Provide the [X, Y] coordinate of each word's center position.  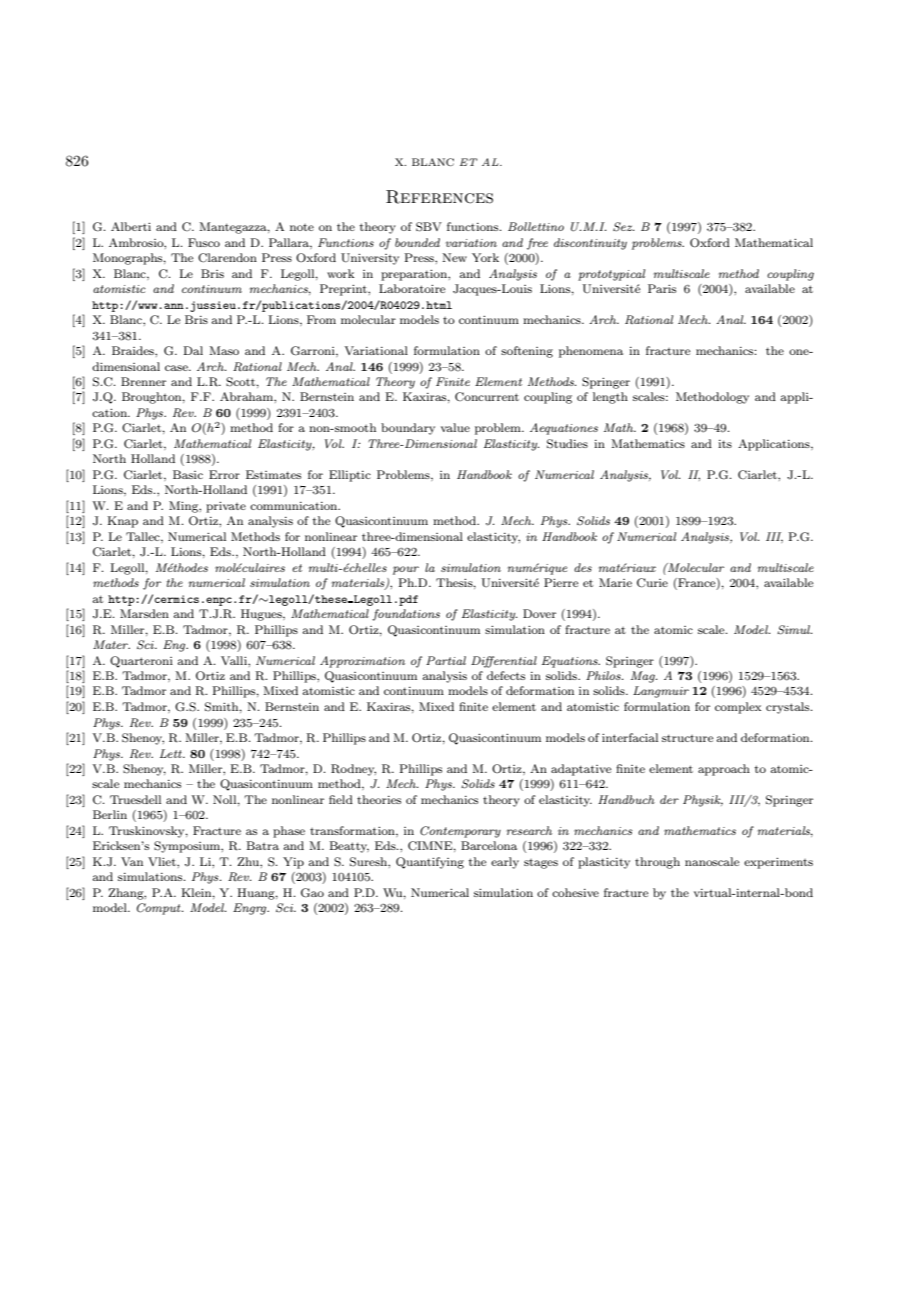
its [725, 444]
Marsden [144, 613]
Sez [624, 227]
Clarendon [227, 258]
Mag [644, 677]
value [455, 427]
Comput [160, 909]
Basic [188, 474]
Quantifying [430, 863]
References [439, 197]
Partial [446, 660]
